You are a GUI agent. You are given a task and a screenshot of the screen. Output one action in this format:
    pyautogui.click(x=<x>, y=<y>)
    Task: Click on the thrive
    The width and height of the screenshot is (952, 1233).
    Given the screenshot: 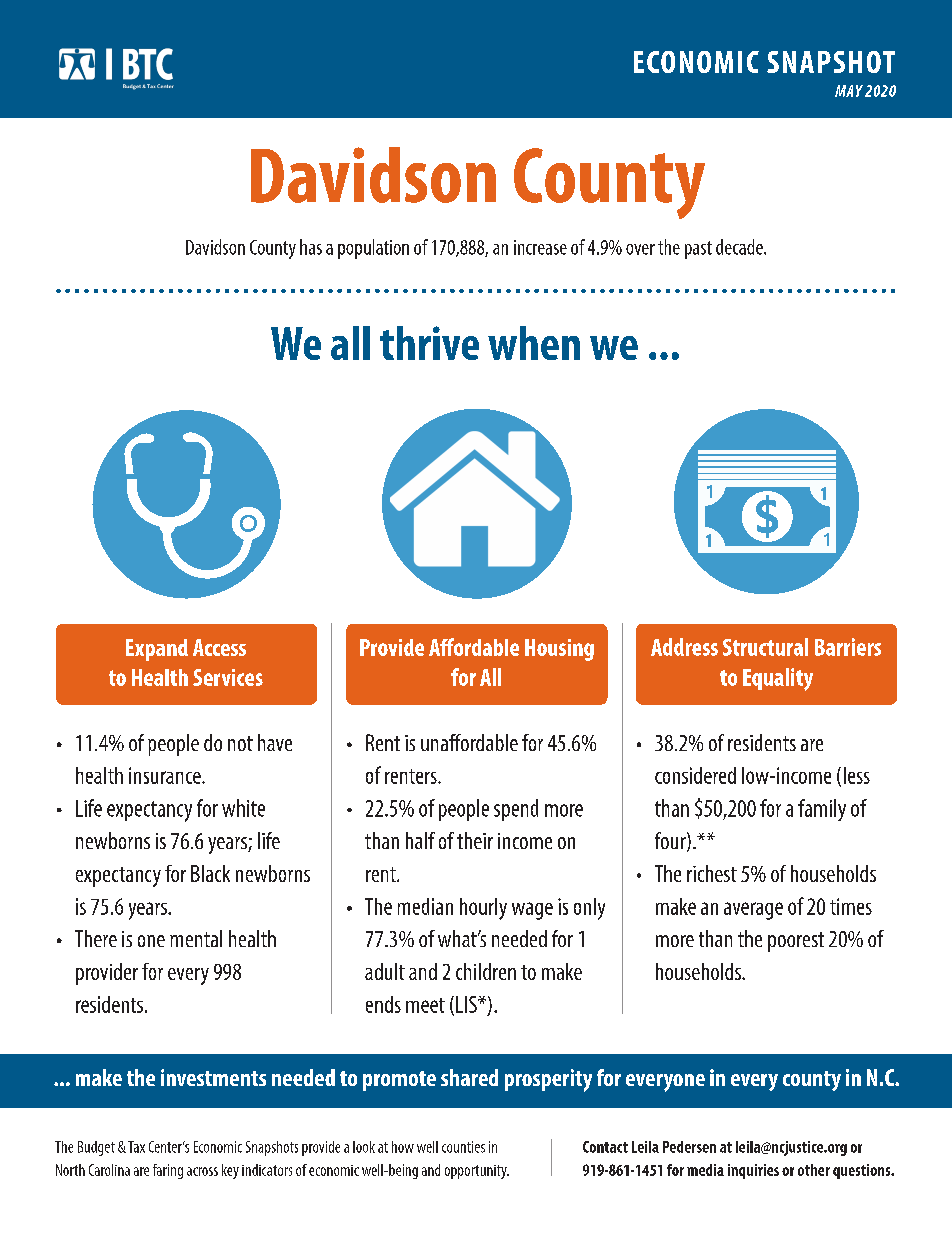 What is the action you would take?
    pyautogui.click(x=429, y=343)
